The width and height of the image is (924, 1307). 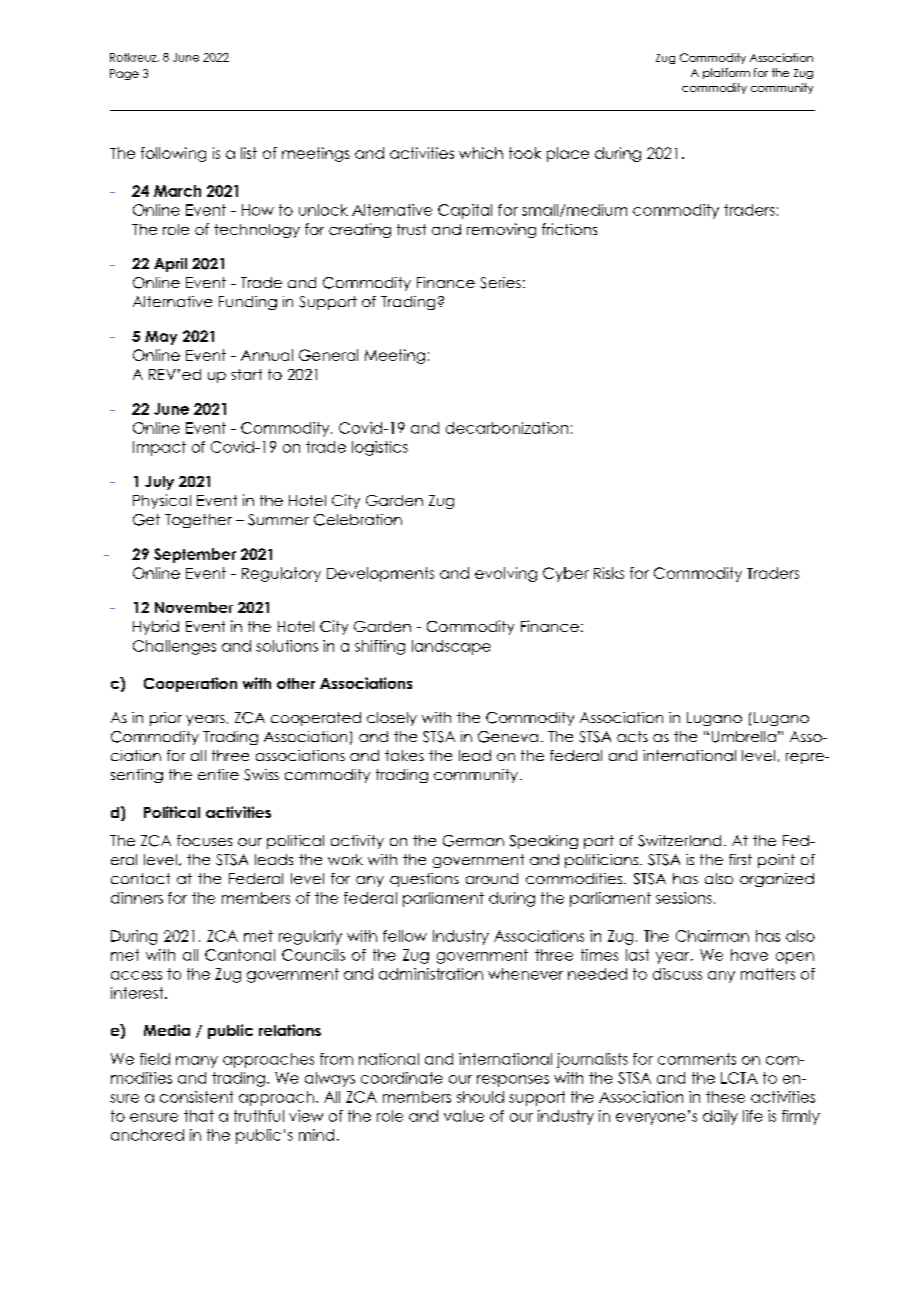 I want to click on Risks, so click(x=609, y=573).
